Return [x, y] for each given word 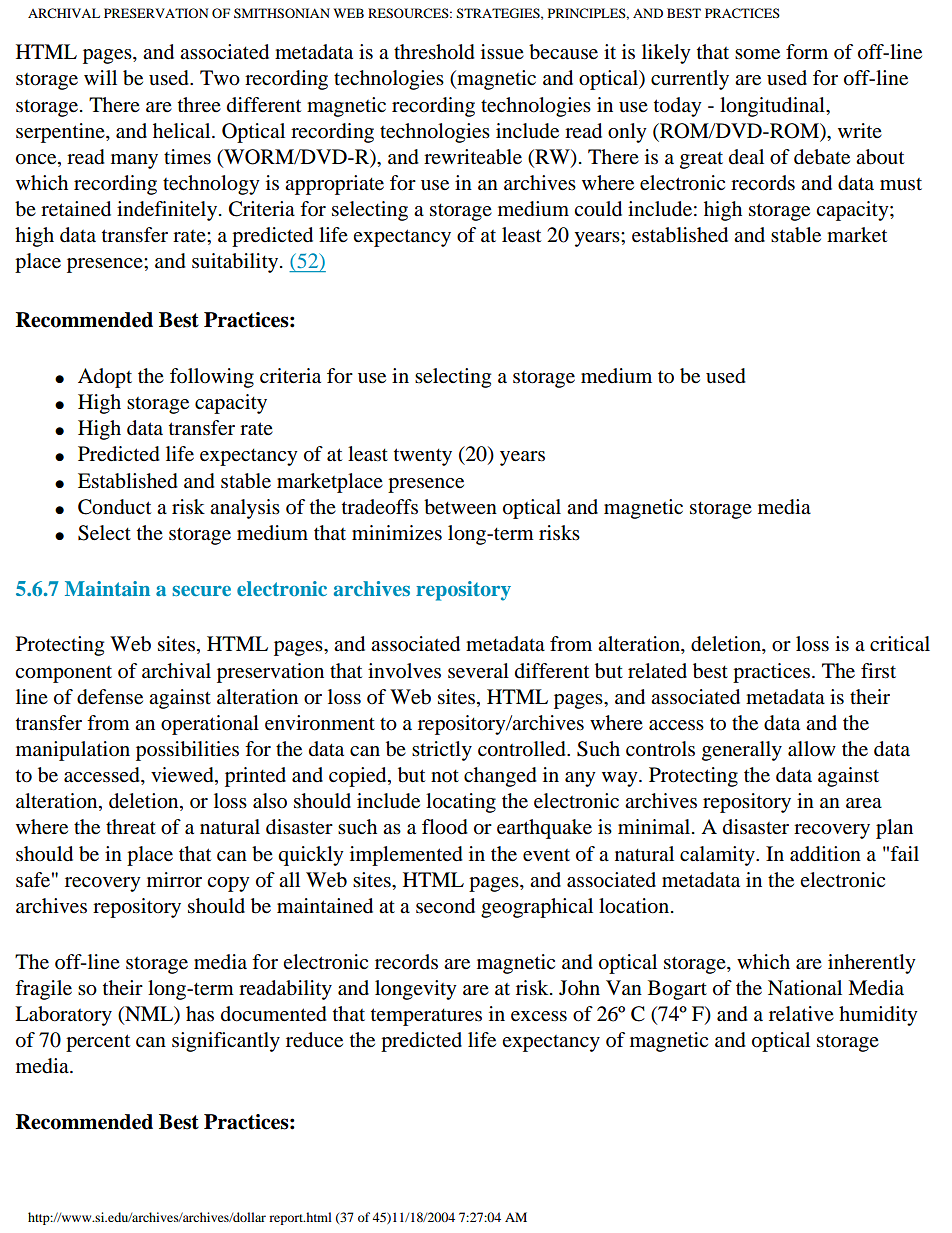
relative [801, 1014]
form [807, 52]
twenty [423, 457]
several [478, 671]
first [878, 670]
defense [110, 697]
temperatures [426, 1017]
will [100, 77]
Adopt [105, 378]
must [901, 184]
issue [502, 52]
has [200, 1014]
